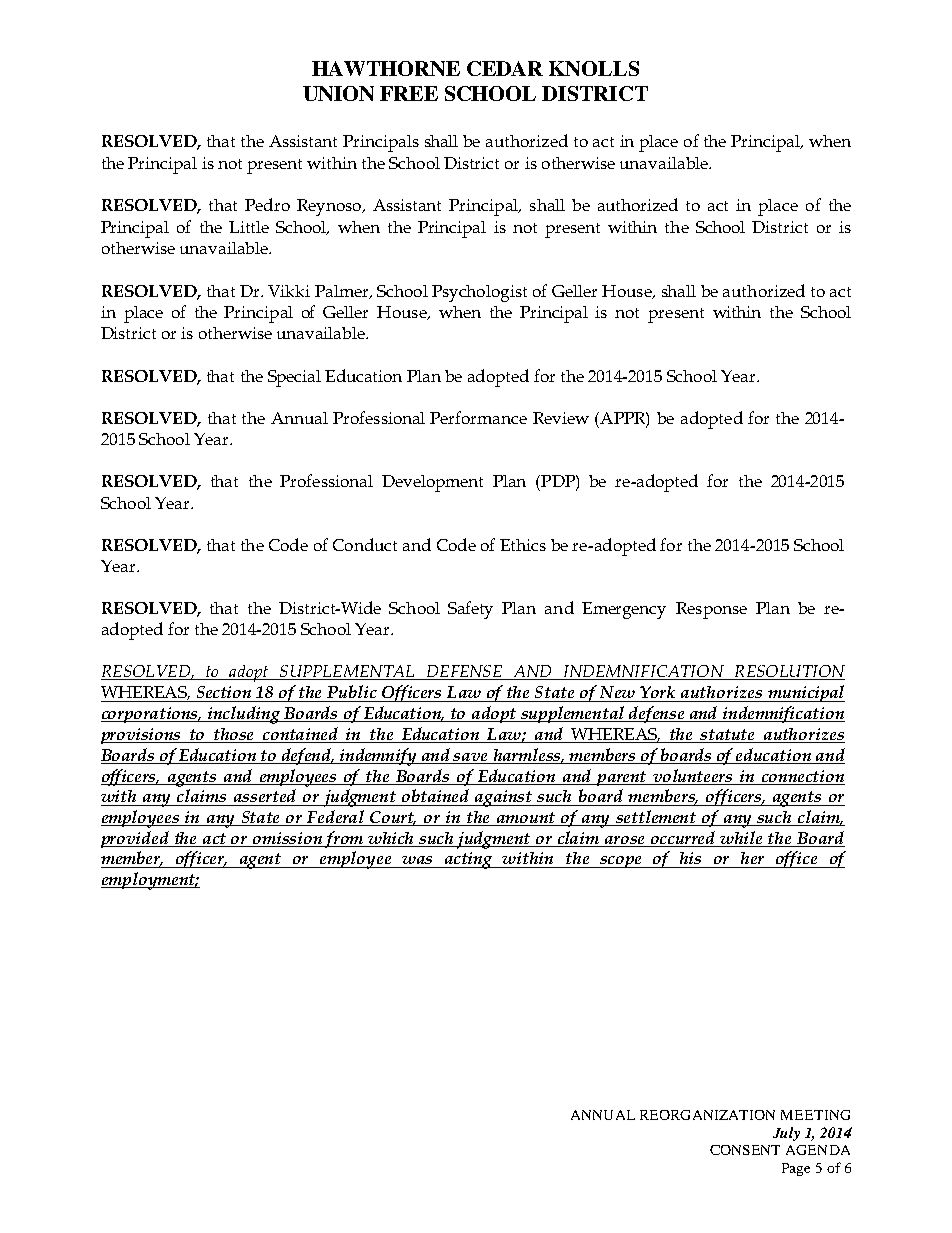 This screenshot has width=952, height=1233. I want to click on Special, so click(294, 378).
